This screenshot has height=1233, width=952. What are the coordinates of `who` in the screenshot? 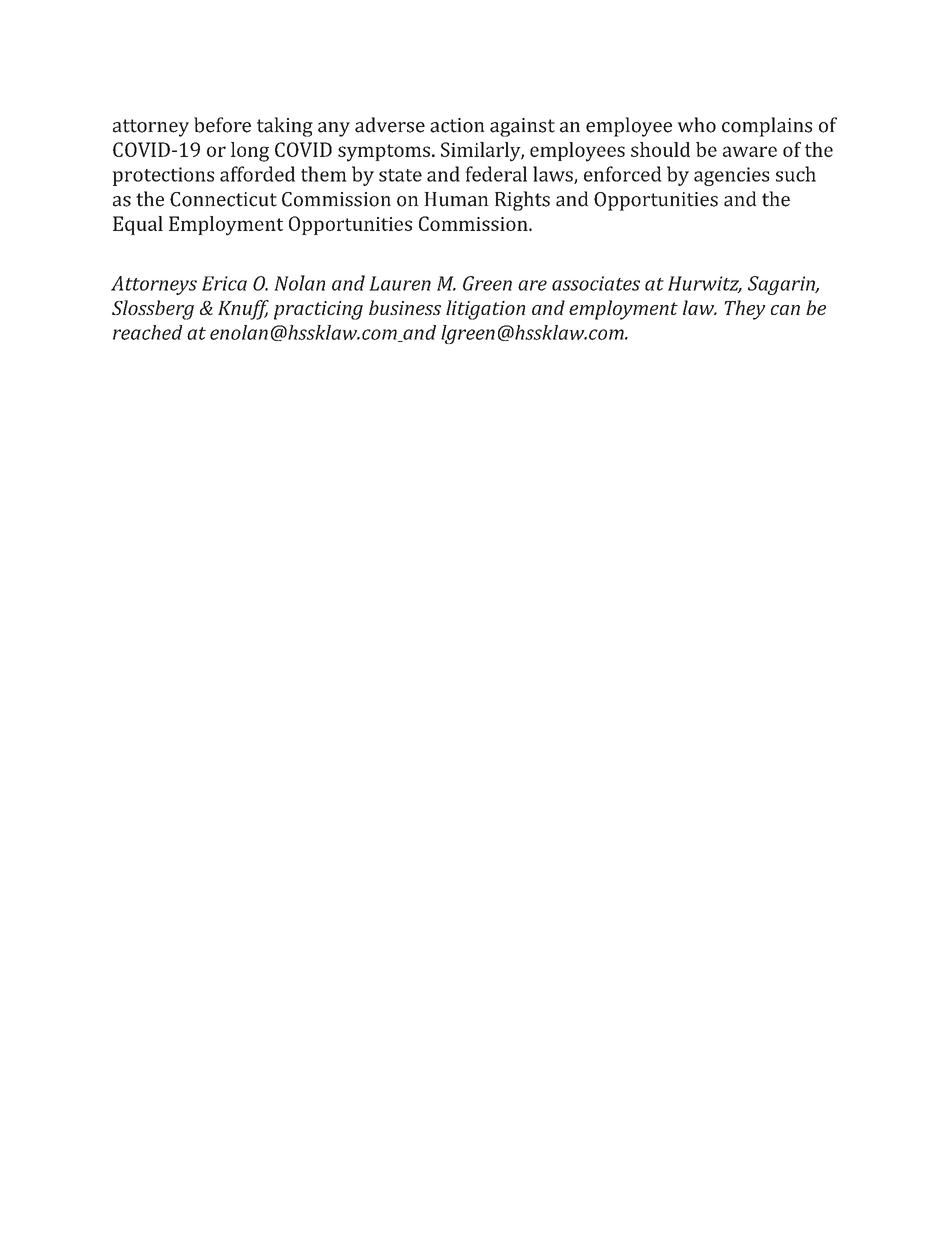 It's located at (696, 125).
